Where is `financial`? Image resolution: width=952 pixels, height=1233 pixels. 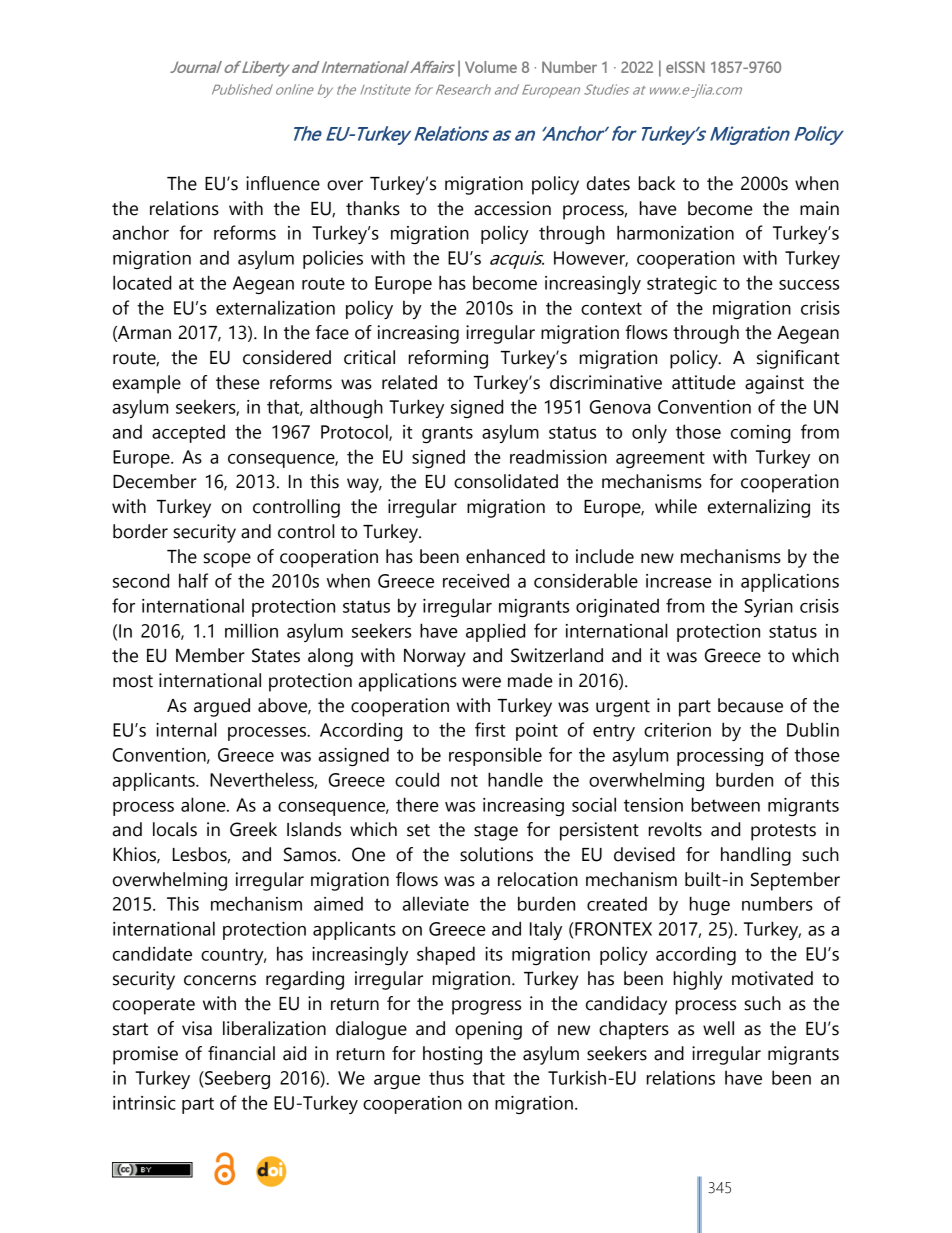
financial is located at coordinates (241, 1053).
